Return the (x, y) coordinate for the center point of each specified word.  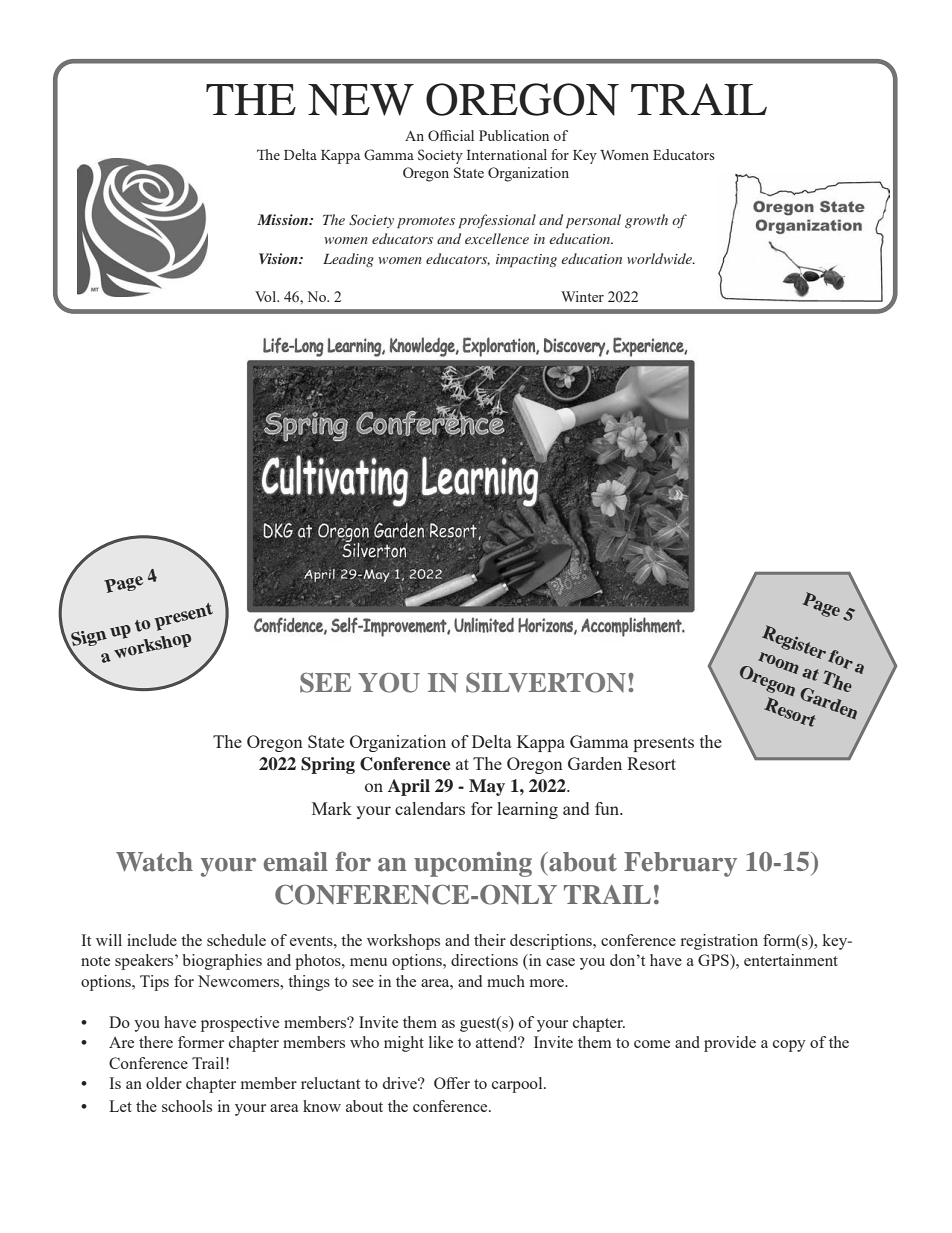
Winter (582, 296)
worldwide (660, 258)
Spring (328, 765)
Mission (284, 219)
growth (646, 221)
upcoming (473, 864)
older (164, 1083)
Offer (452, 1083)
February (680, 864)
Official (451, 135)
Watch (154, 862)
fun (608, 808)
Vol (267, 296)
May (487, 787)
